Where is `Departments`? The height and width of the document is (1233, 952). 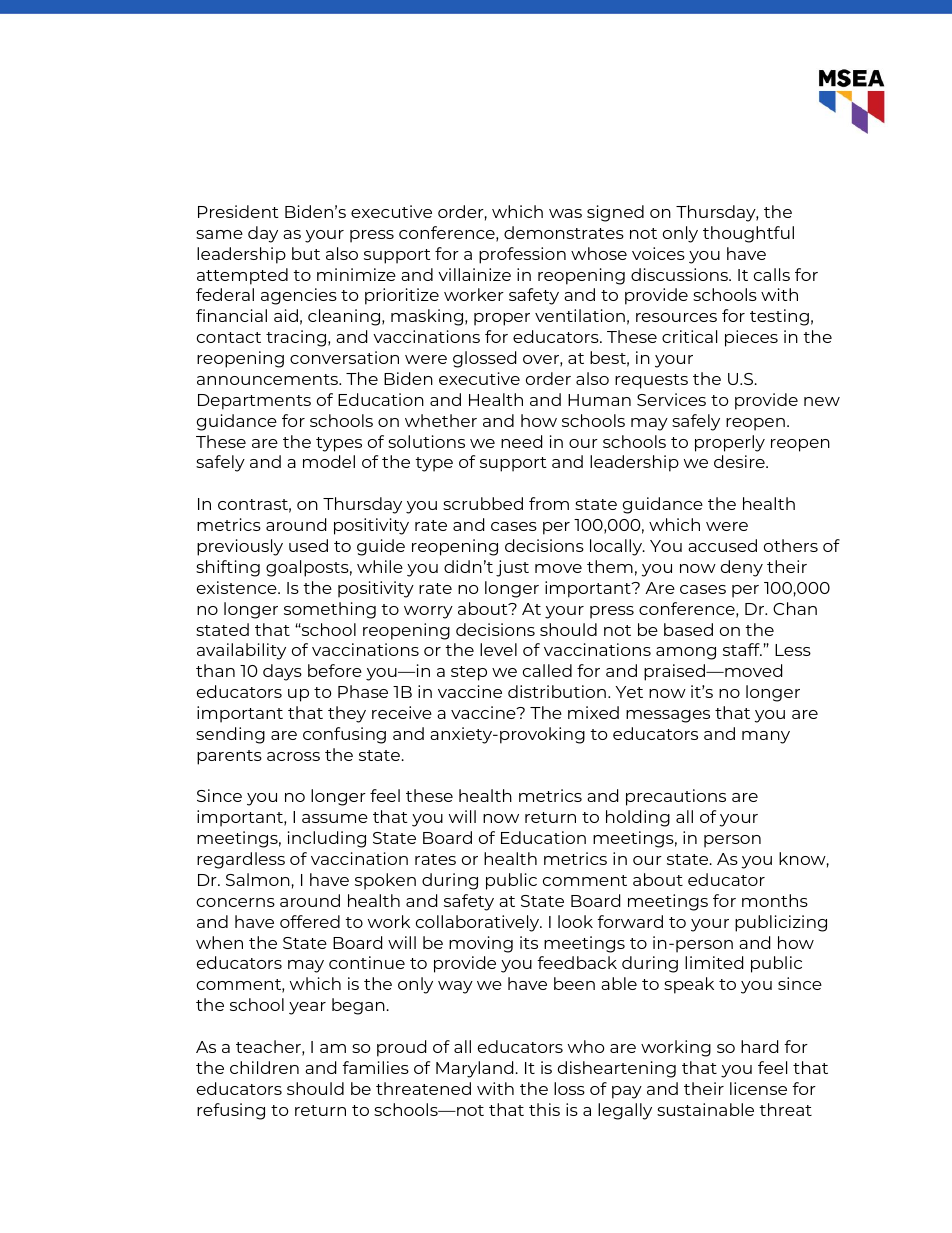 Departments is located at coordinates (254, 402).
